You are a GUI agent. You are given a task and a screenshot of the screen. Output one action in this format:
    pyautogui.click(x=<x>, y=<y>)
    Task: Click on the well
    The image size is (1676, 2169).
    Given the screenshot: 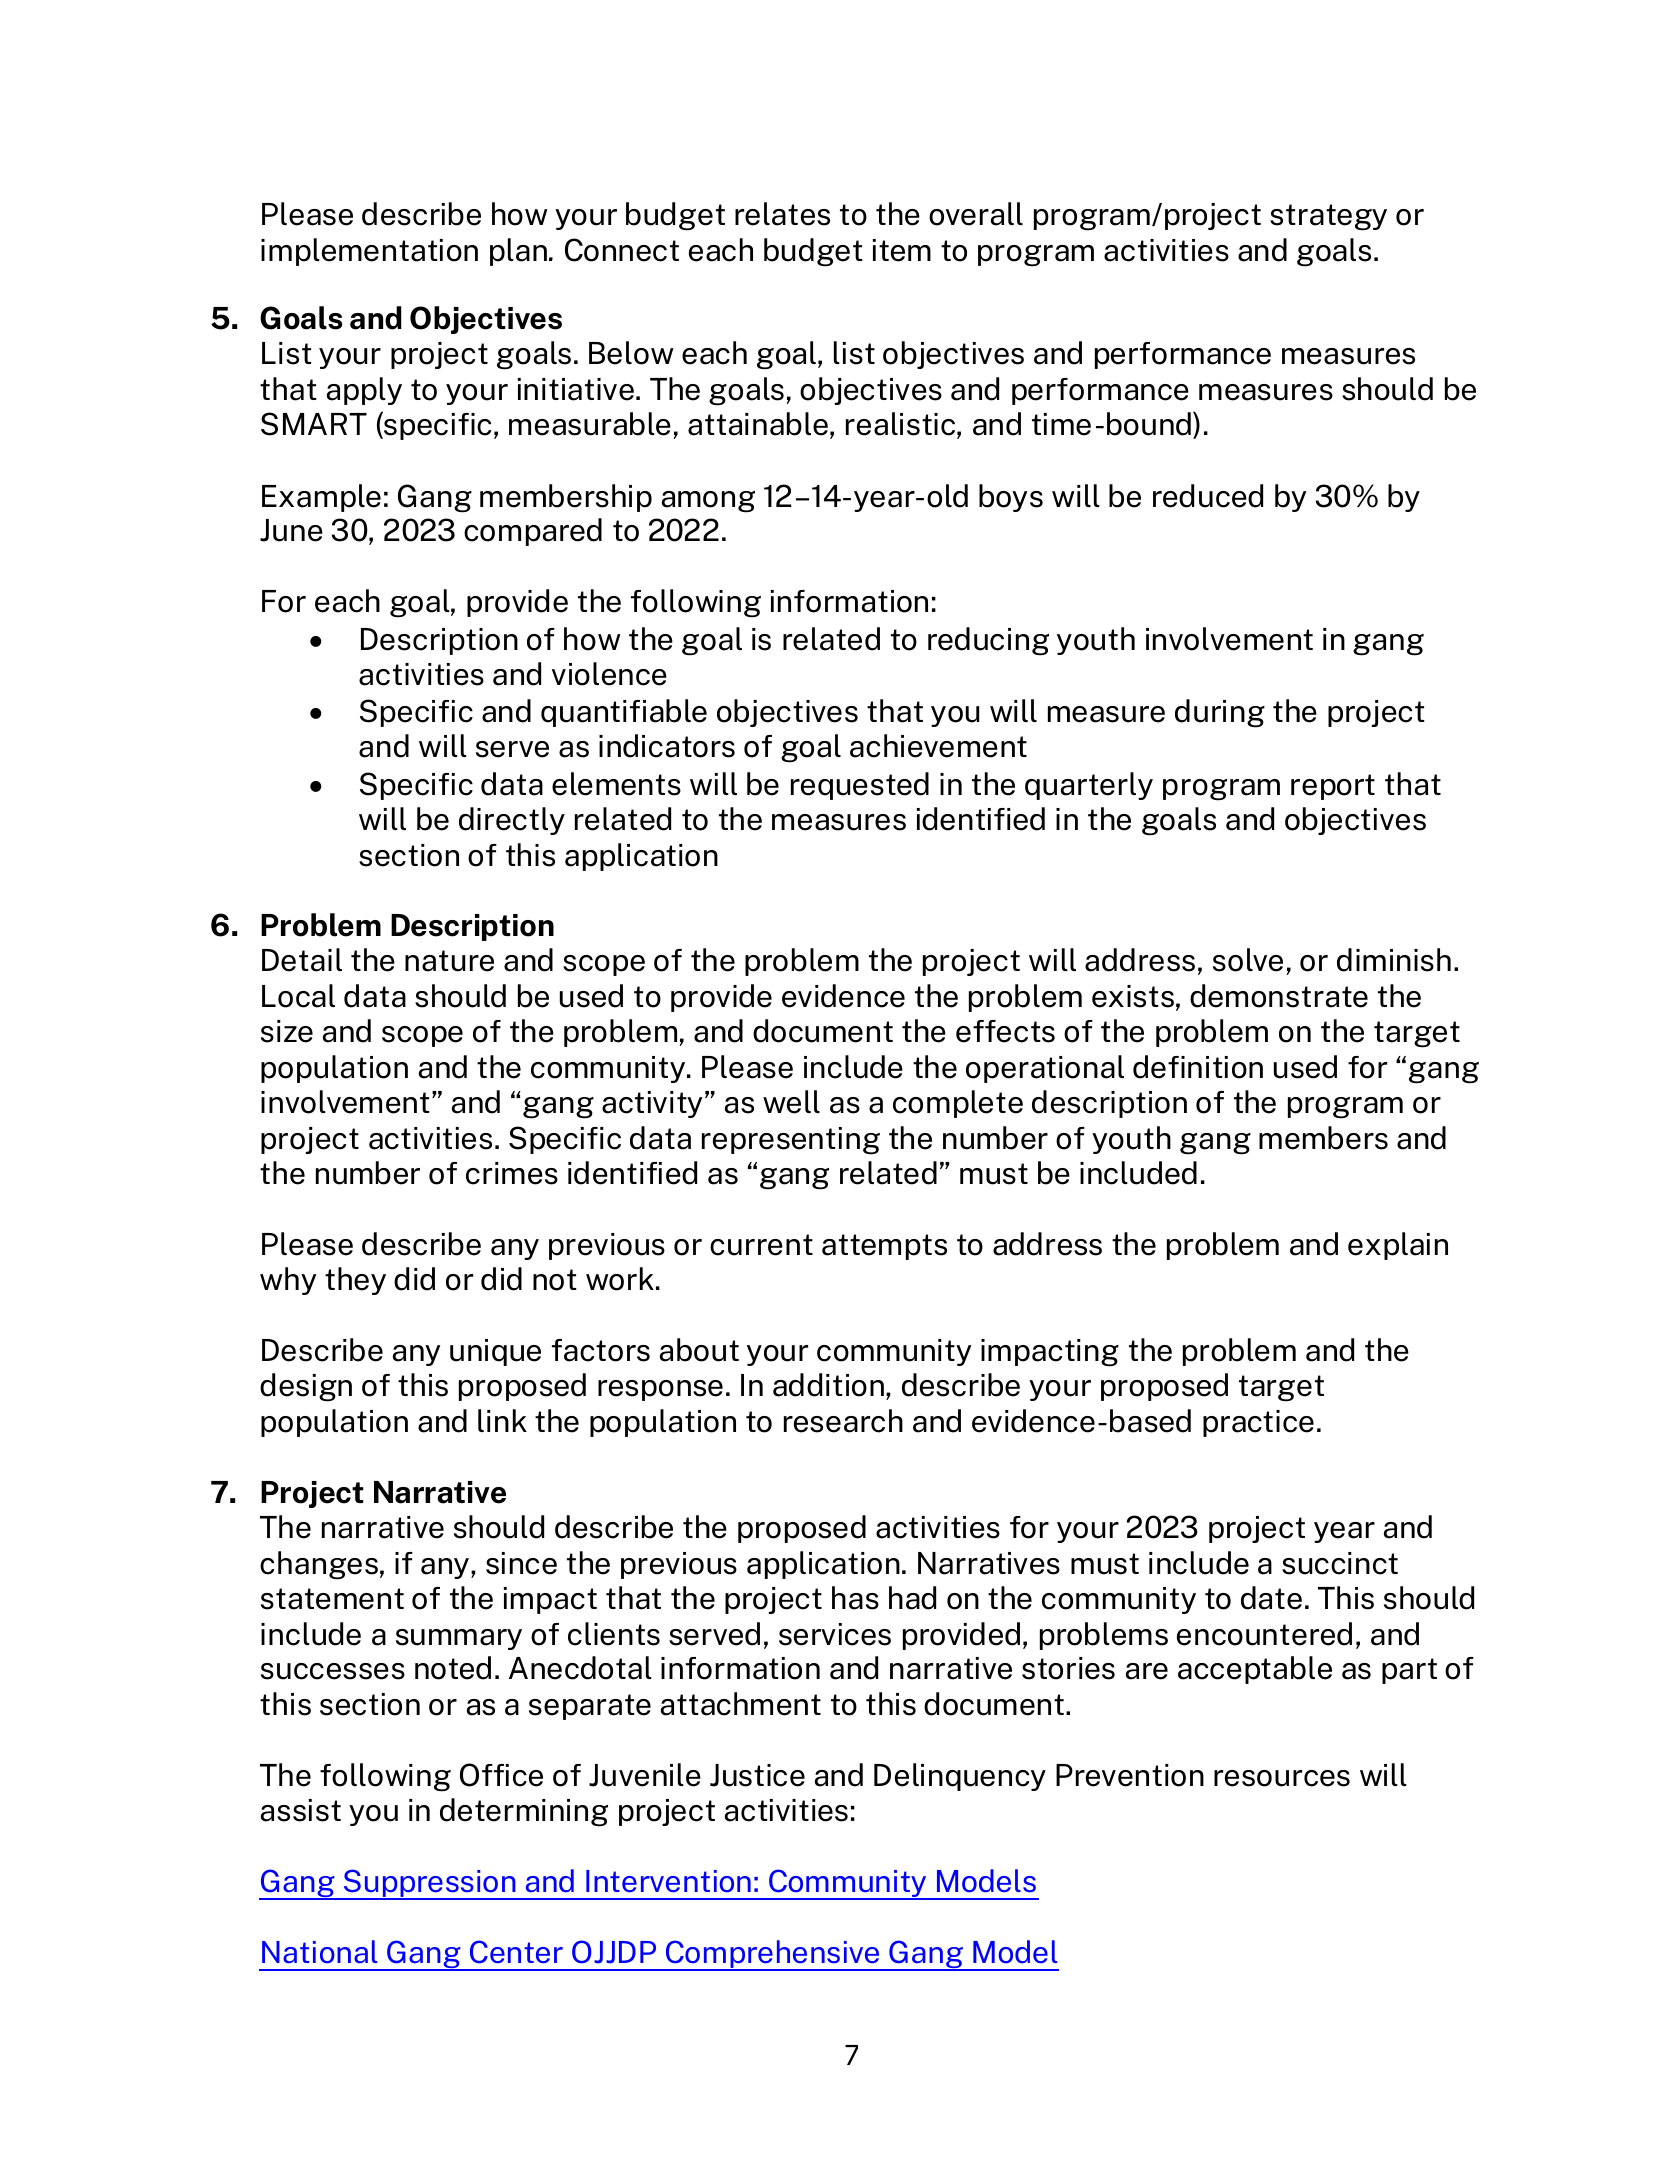 What is the action you would take?
    pyautogui.click(x=791, y=1102)
